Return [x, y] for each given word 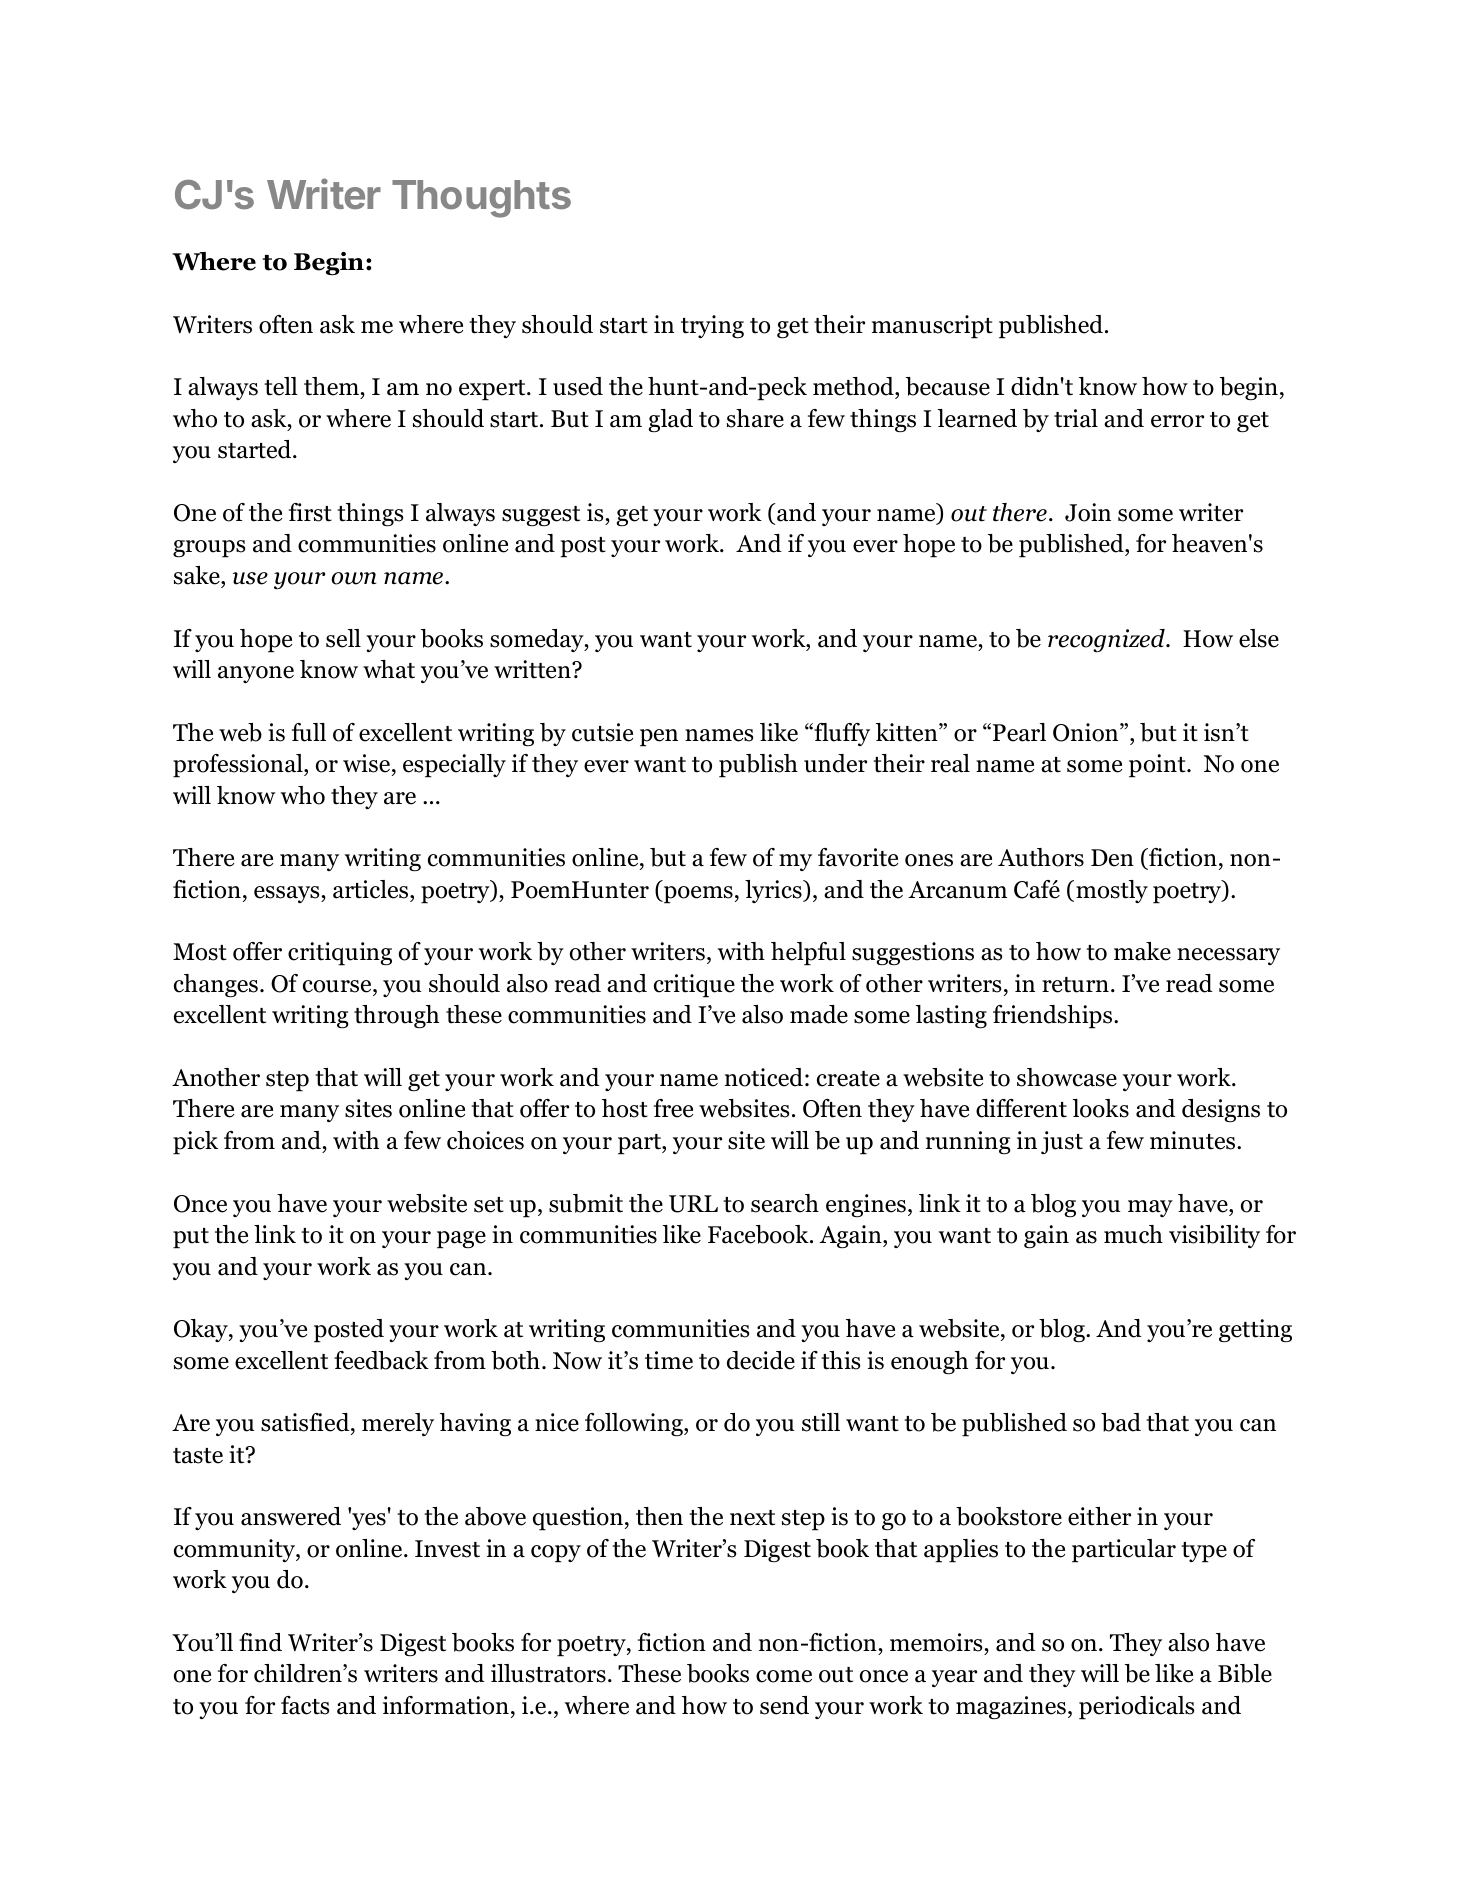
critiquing [340, 954]
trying [712, 327]
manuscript [932, 327]
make [1142, 951]
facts [305, 1705]
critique [694, 986]
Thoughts [481, 199]
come [784, 1676]
